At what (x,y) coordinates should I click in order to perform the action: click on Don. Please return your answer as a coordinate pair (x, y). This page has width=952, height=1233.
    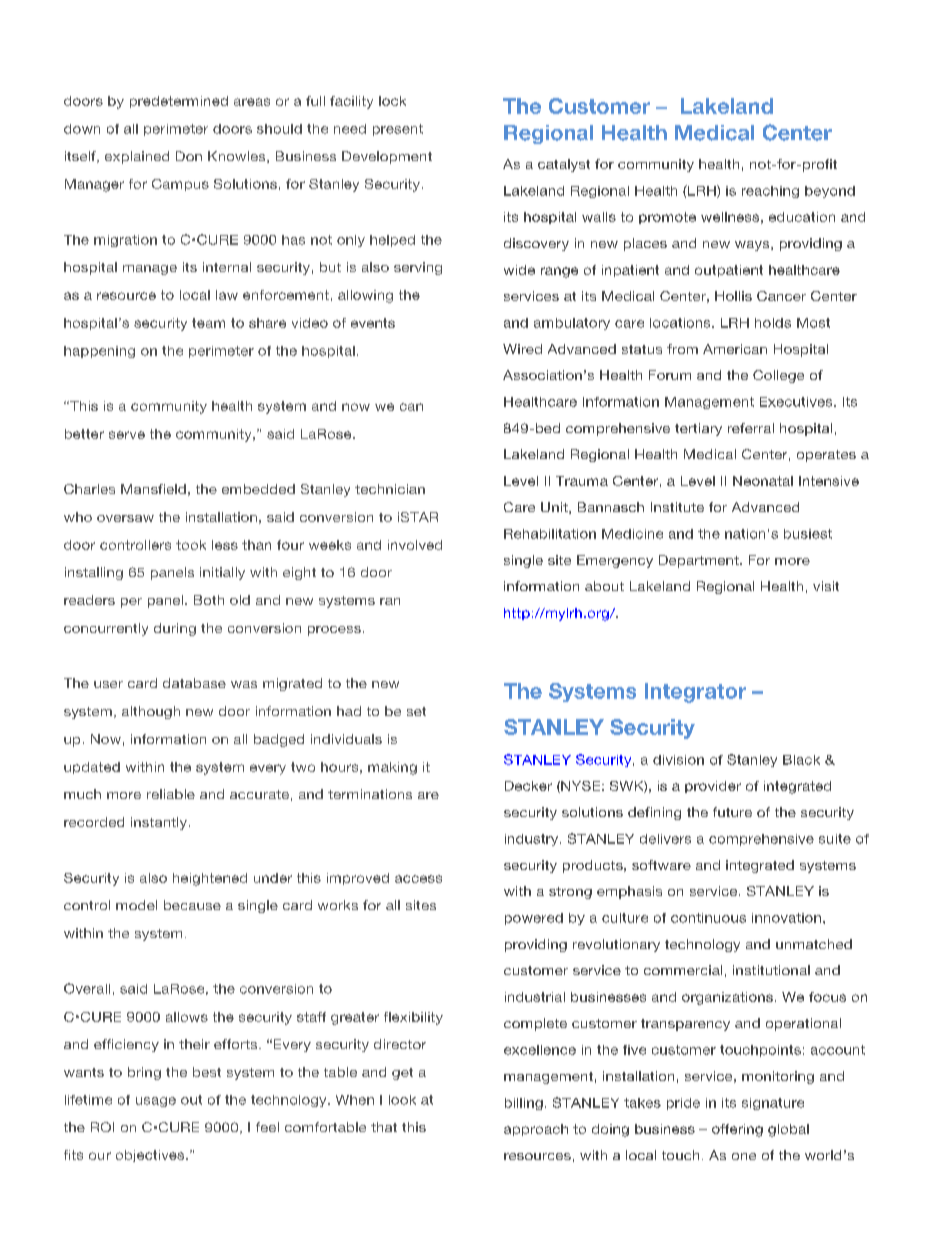
    Looking at the image, I should click on (189, 156).
